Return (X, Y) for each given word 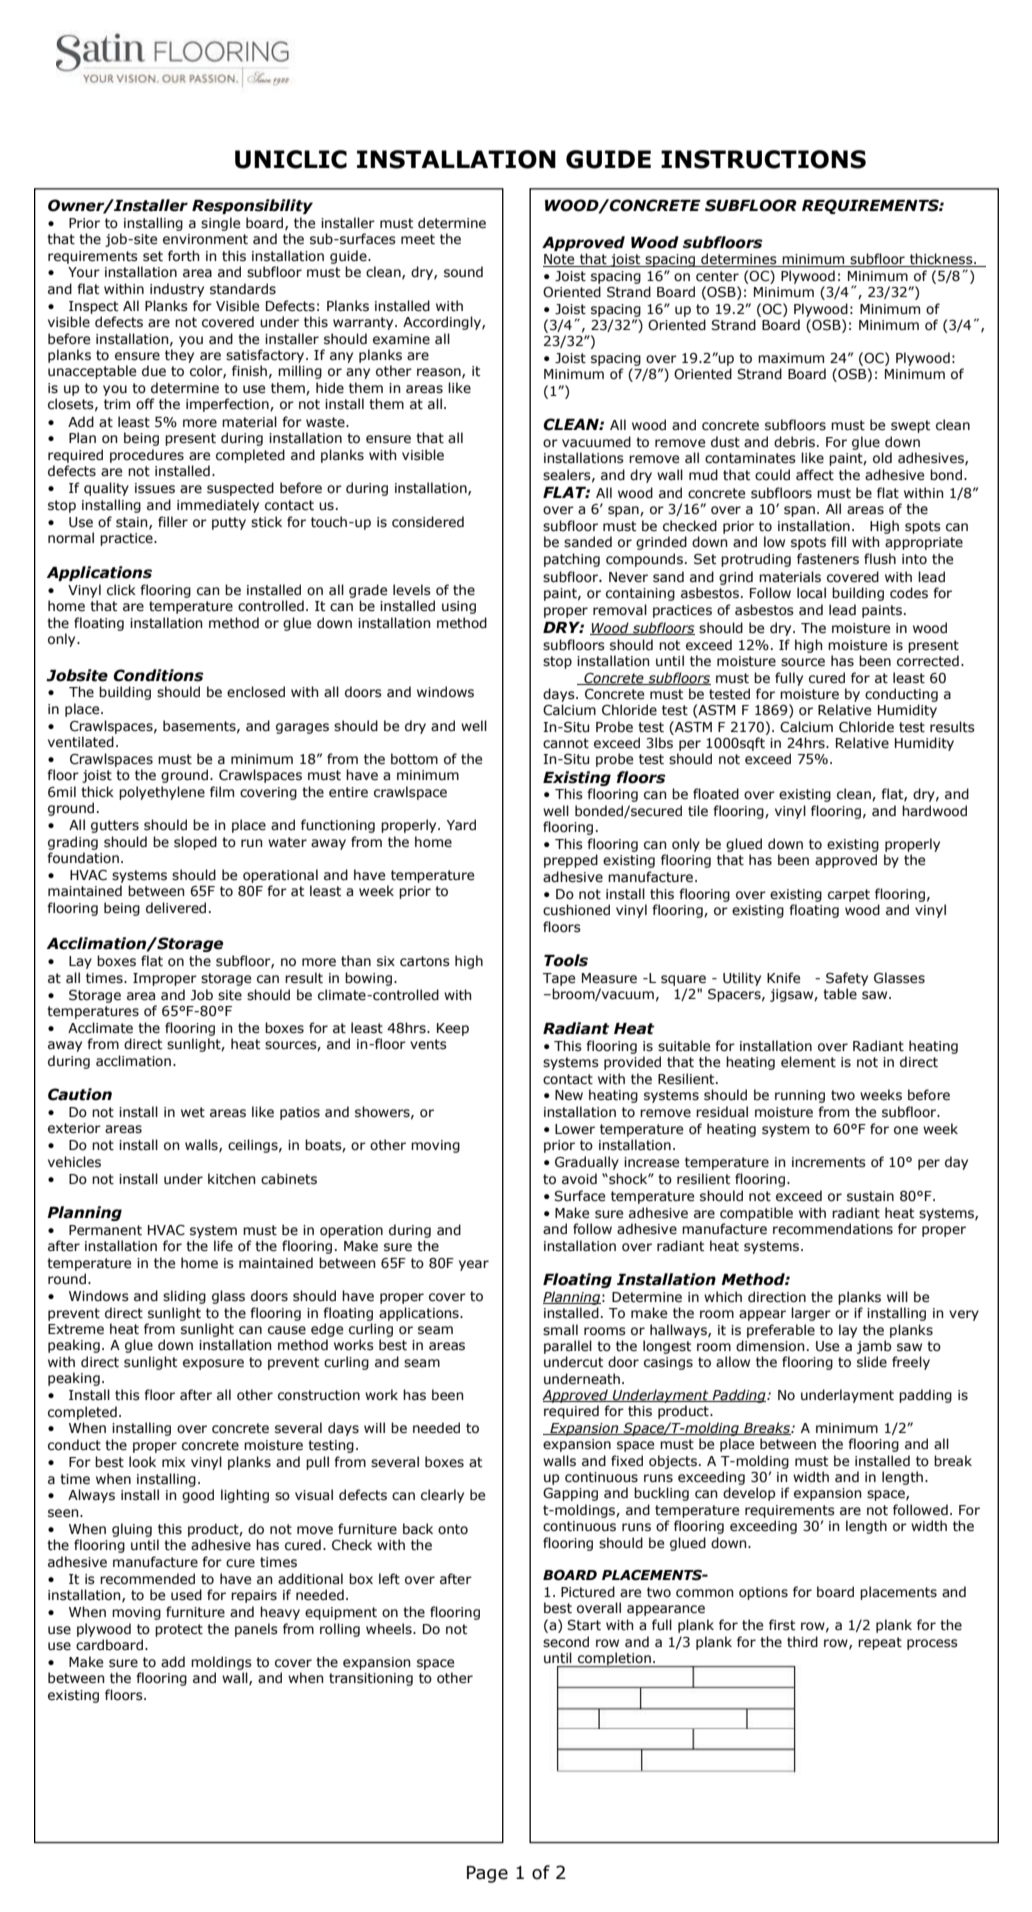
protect (179, 1630)
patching (572, 560)
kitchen (232, 1179)
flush (880, 559)
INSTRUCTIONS (763, 159)
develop (749, 1494)
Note (560, 260)
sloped (195, 843)
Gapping (570, 1494)
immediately (218, 506)
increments (829, 1162)
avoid (579, 1179)
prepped (571, 861)
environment (205, 239)
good (198, 1496)
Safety (847, 979)
